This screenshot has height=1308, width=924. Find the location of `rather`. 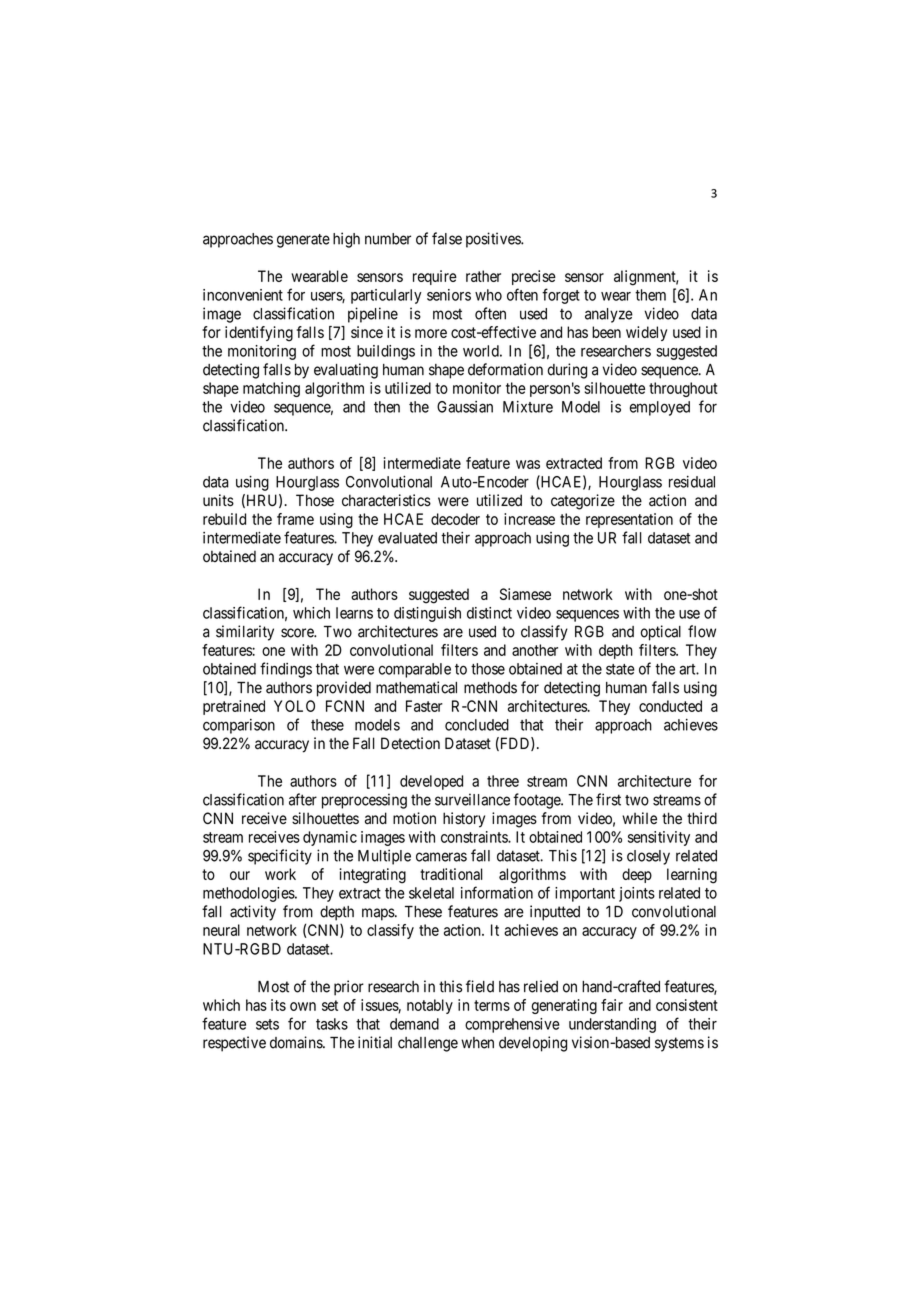

rather is located at coordinates (483, 276).
